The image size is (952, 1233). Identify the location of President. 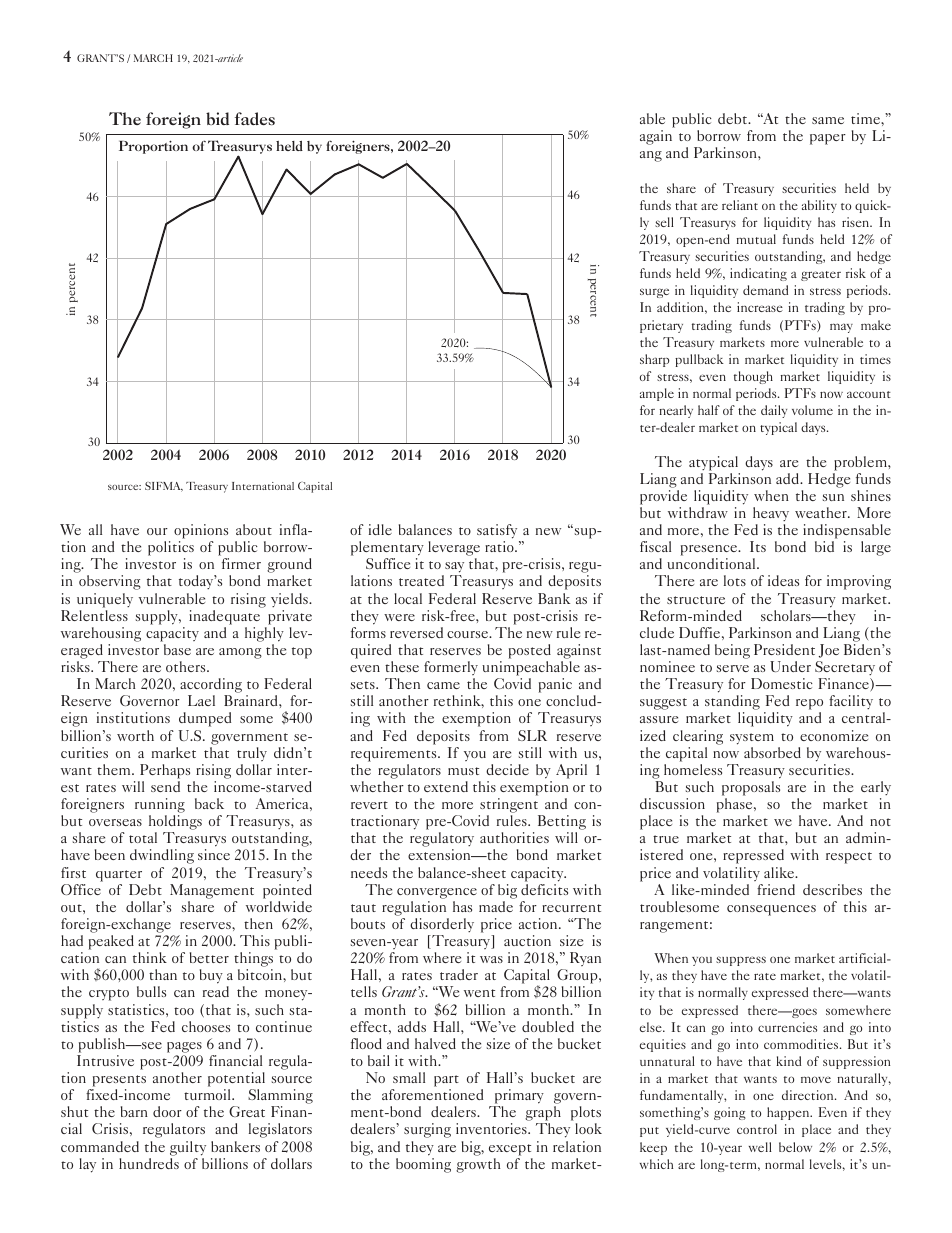
(784, 649).
